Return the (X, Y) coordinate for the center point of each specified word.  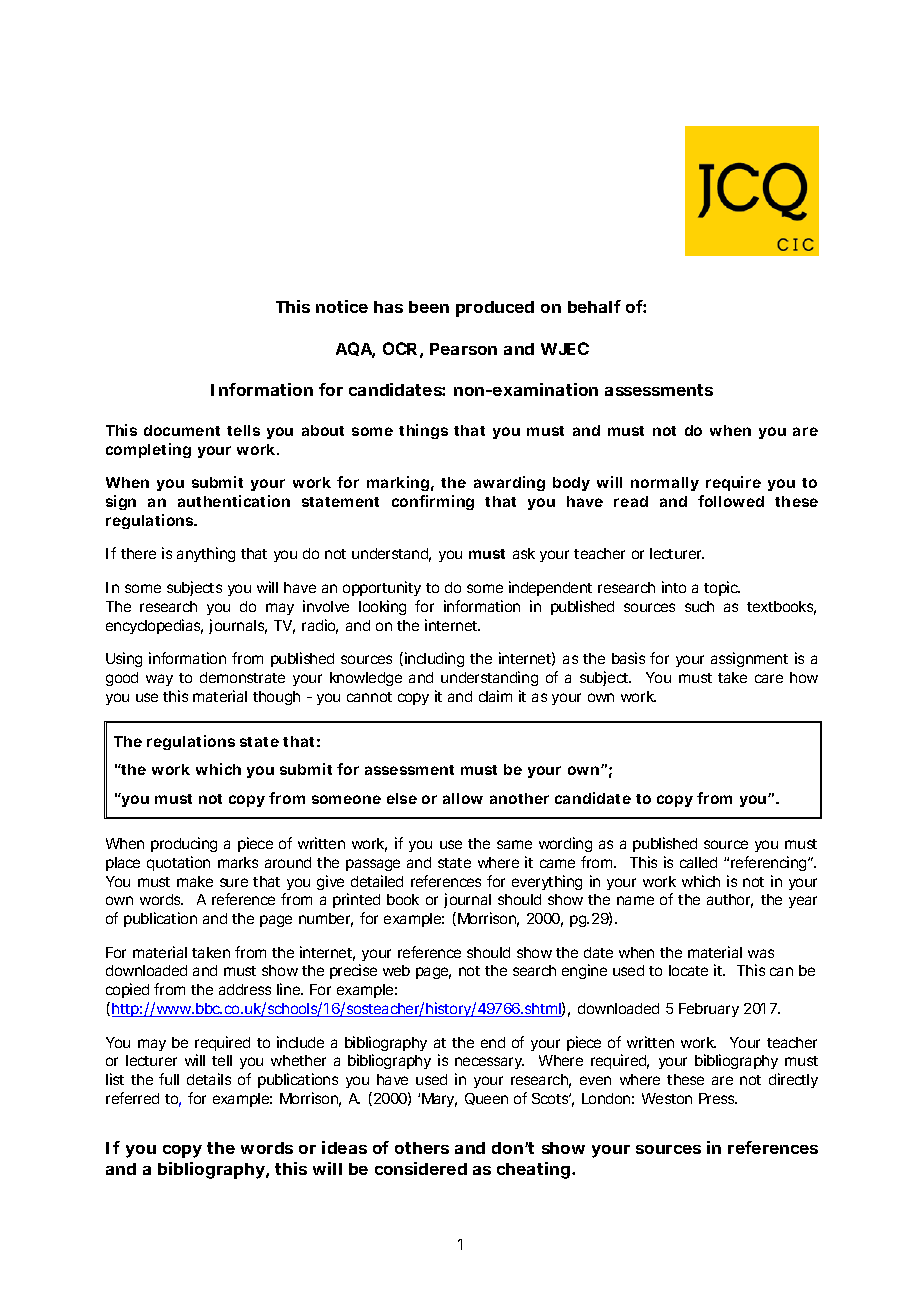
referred (132, 1098)
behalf (594, 306)
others (422, 1148)
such (699, 606)
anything (206, 554)
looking (382, 607)
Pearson (463, 349)
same (514, 844)
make (195, 881)
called (698, 862)
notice (342, 306)
